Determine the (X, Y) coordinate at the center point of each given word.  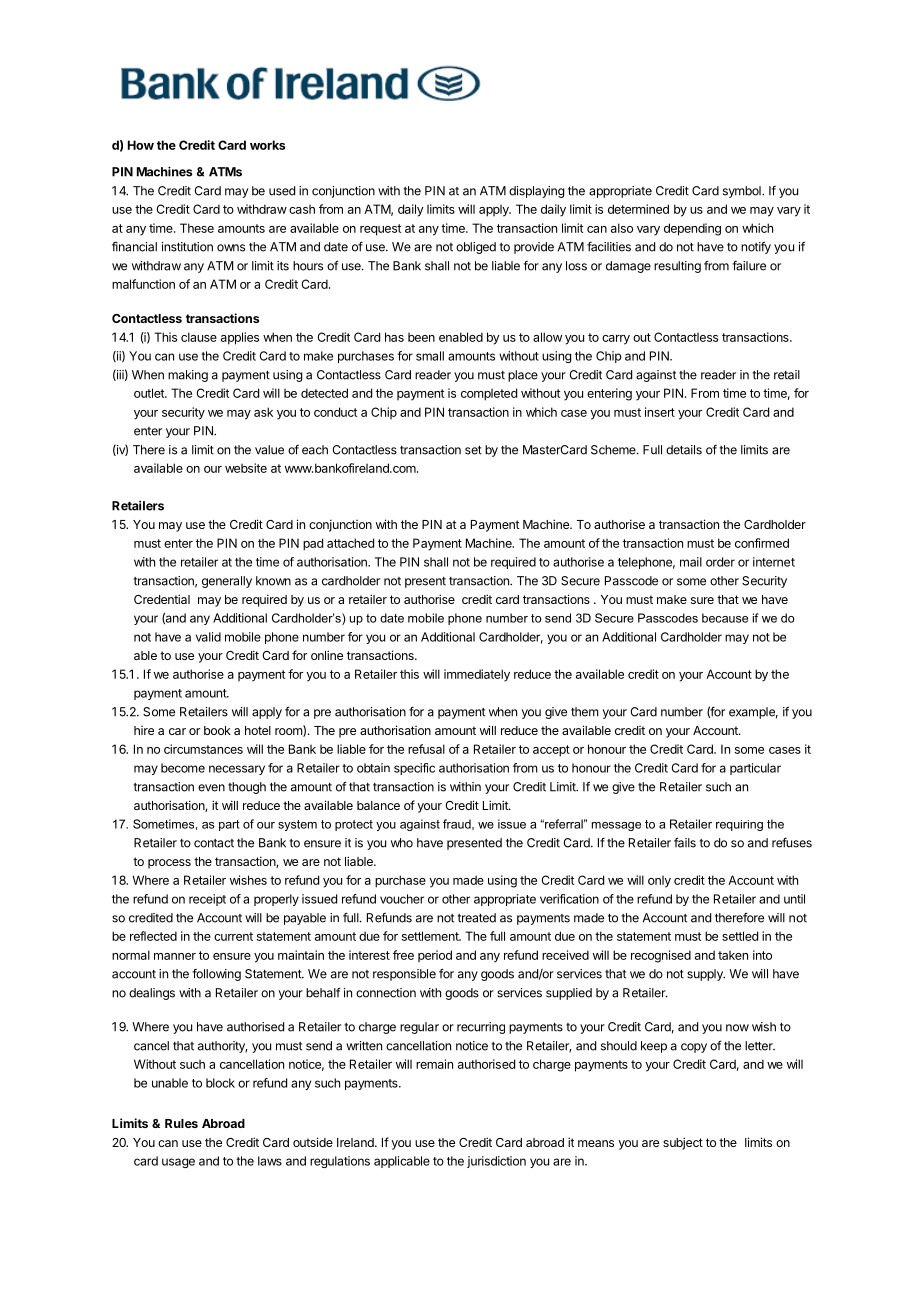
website (246, 468)
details (684, 450)
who (402, 843)
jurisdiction (496, 1162)
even (211, 788)
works (267, 145)
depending (692, 229)
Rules (181, 1123)
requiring (739, 825)
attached (350, 543)
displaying (536, 192)
